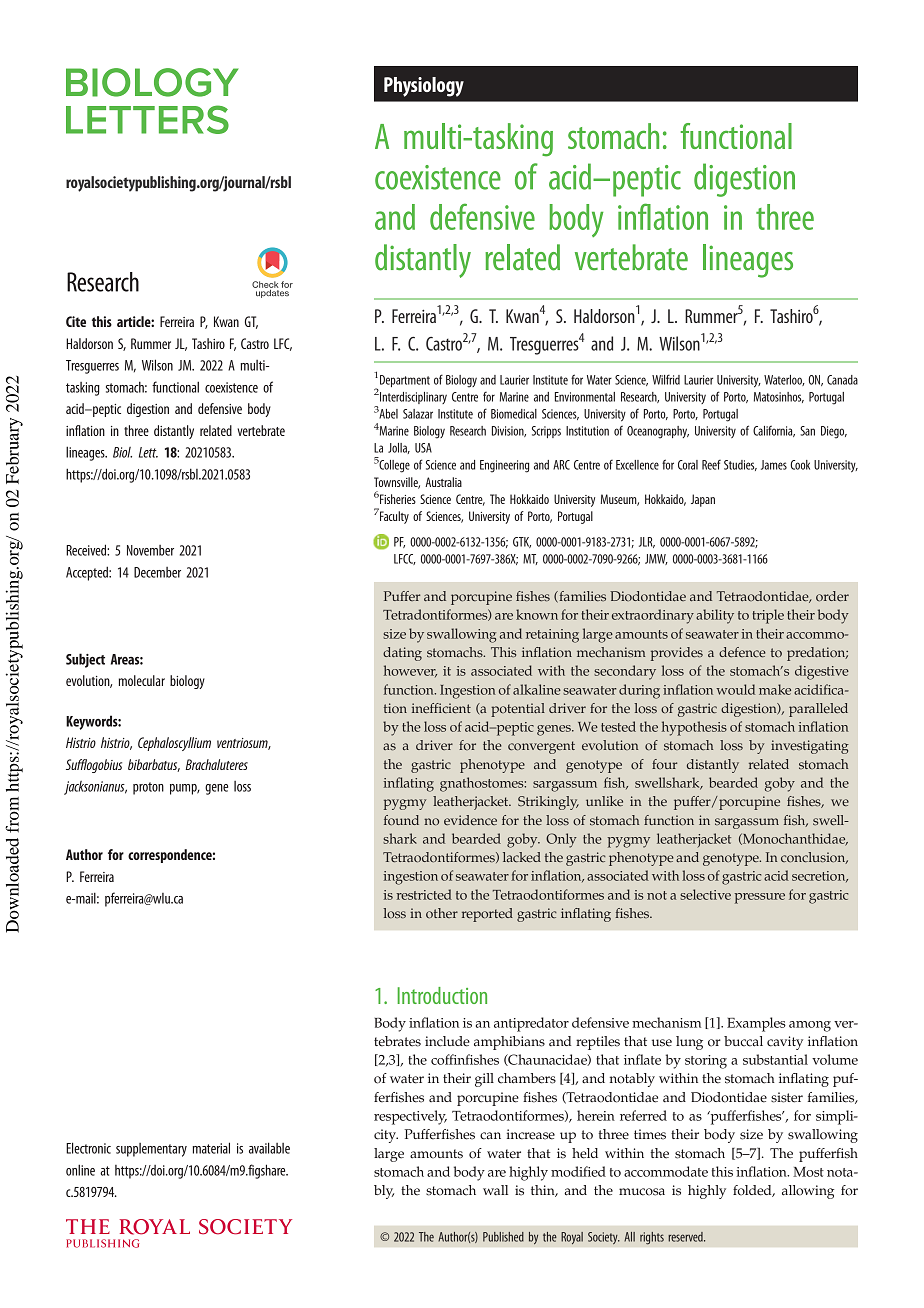 This screenshot has width=924, height=1308. I want to click on Department, so click(405, 381).
